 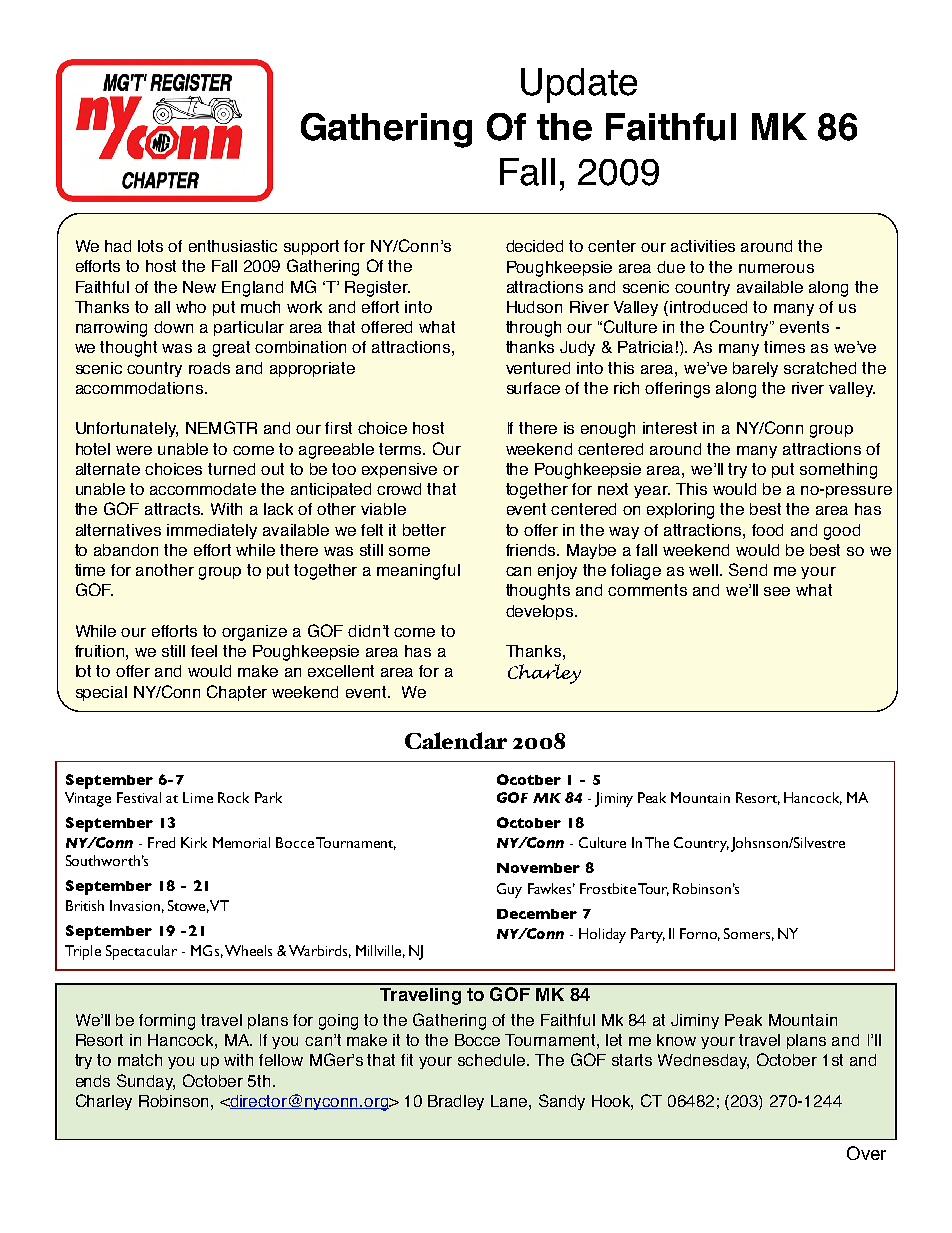 I want to click on activities, so click(x=703, y=246).
